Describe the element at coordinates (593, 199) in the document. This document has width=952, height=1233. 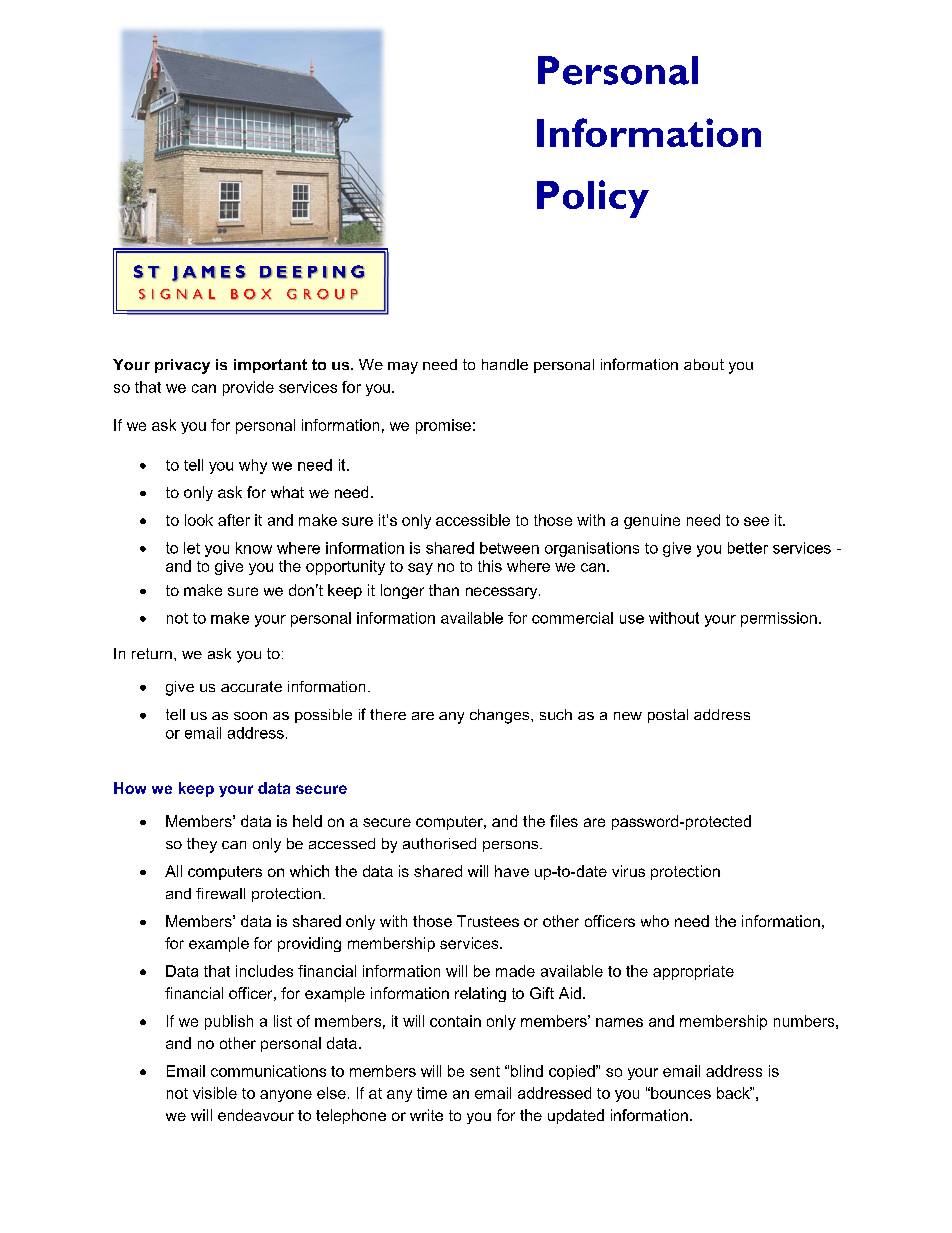
I see `Policy` at that location.
